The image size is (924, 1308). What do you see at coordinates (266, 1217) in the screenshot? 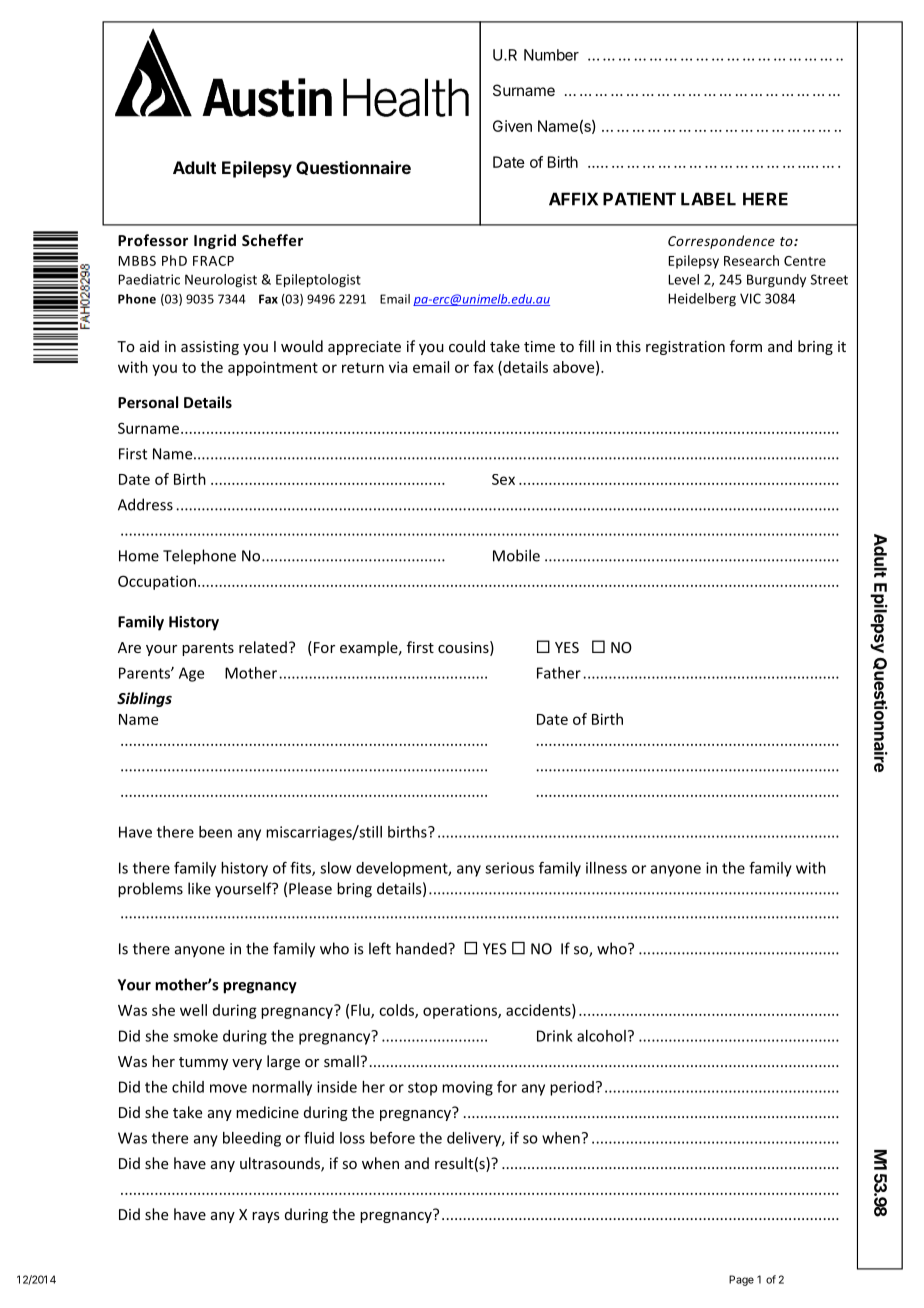
I see `rays` at bounding box center [266, 1217].
